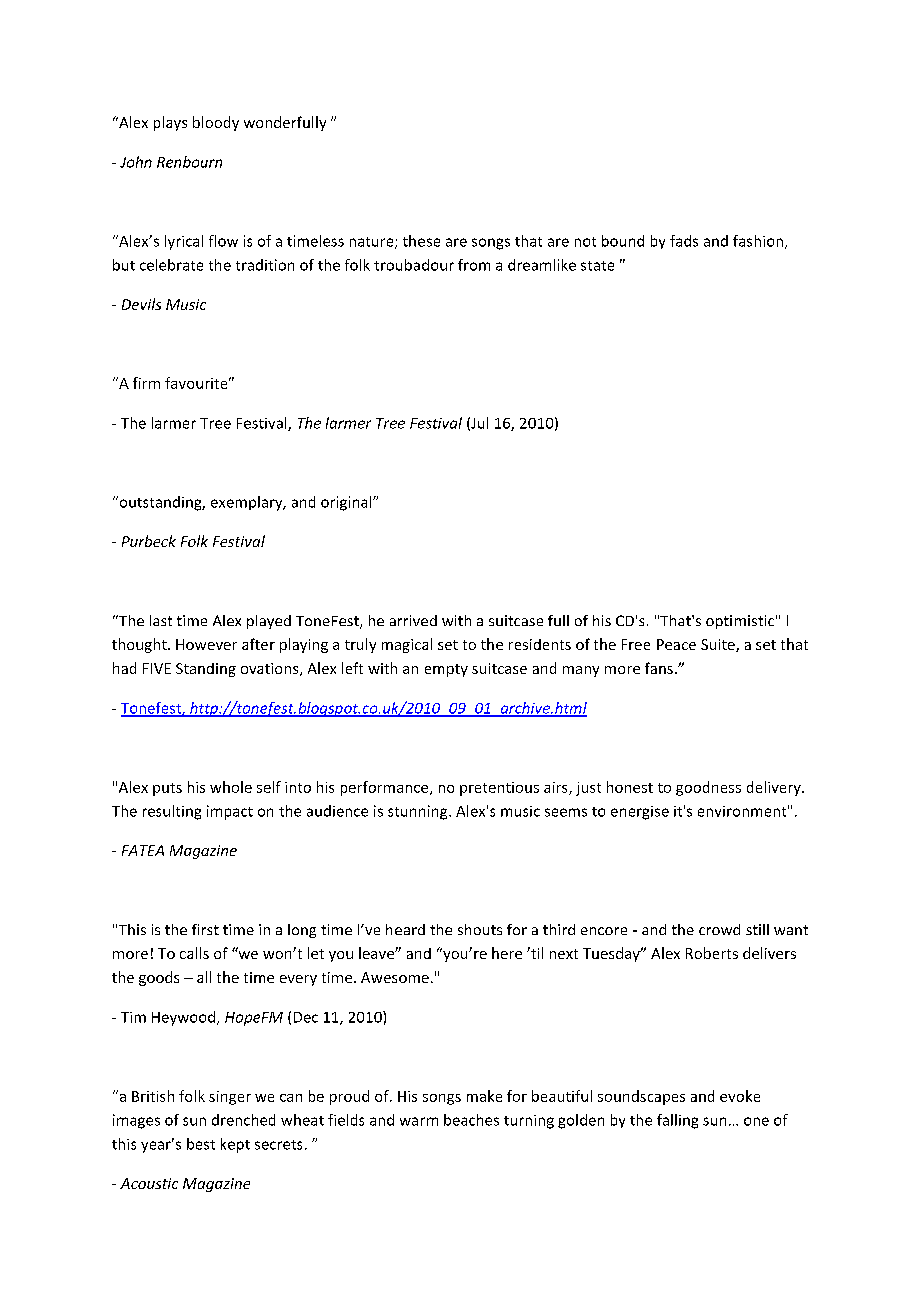 The height and width of the screenshot is (1307, 924). What do you see at coordinates (216, 123) in the screenshot?
I see `bloody` at bounding box center [216, 123].
